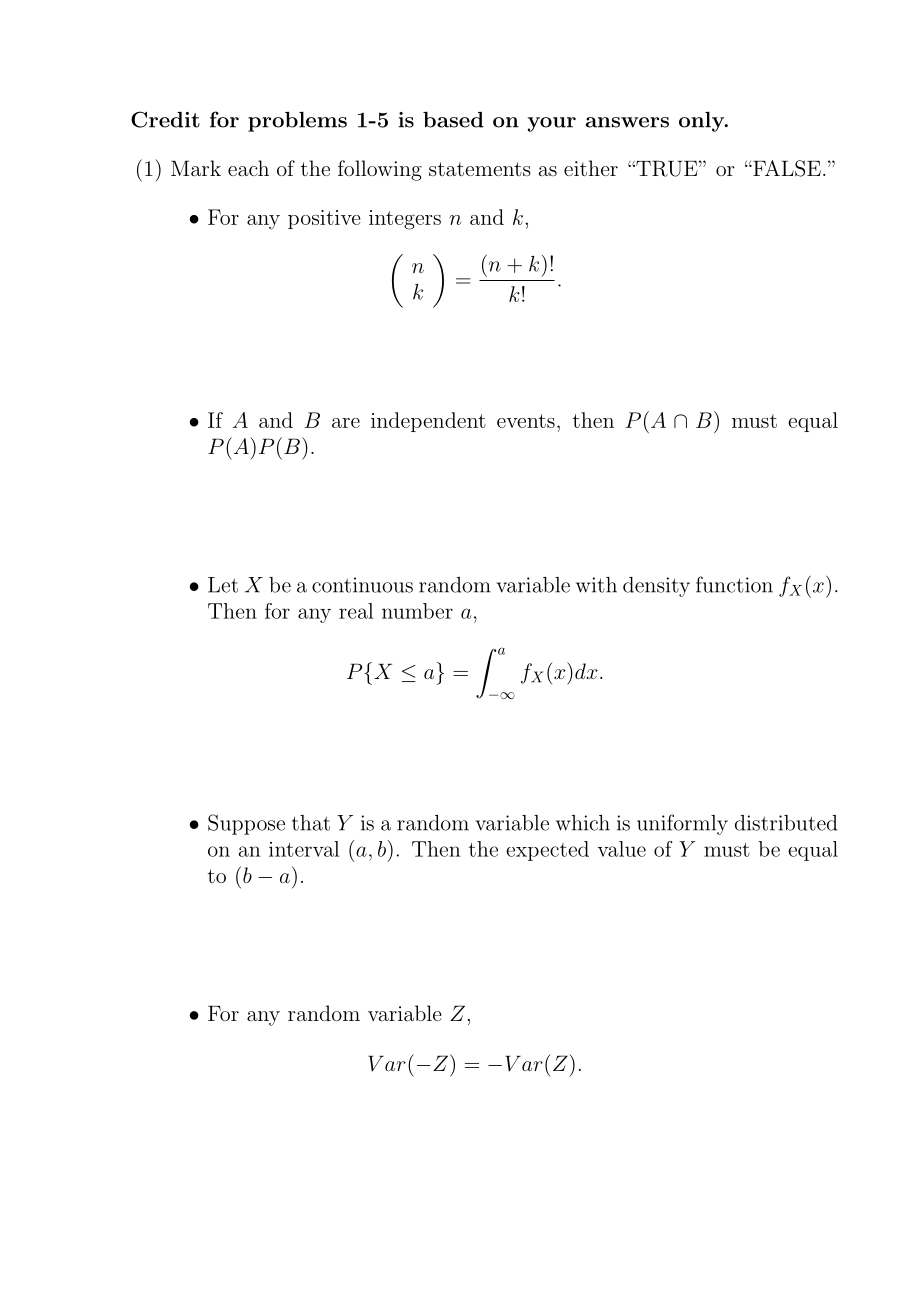 Image resolution: width=924 pixels, height=1308 pixels. Describe the element at coordinates (453, 120) in the screenshot. I see `based` at that location.
